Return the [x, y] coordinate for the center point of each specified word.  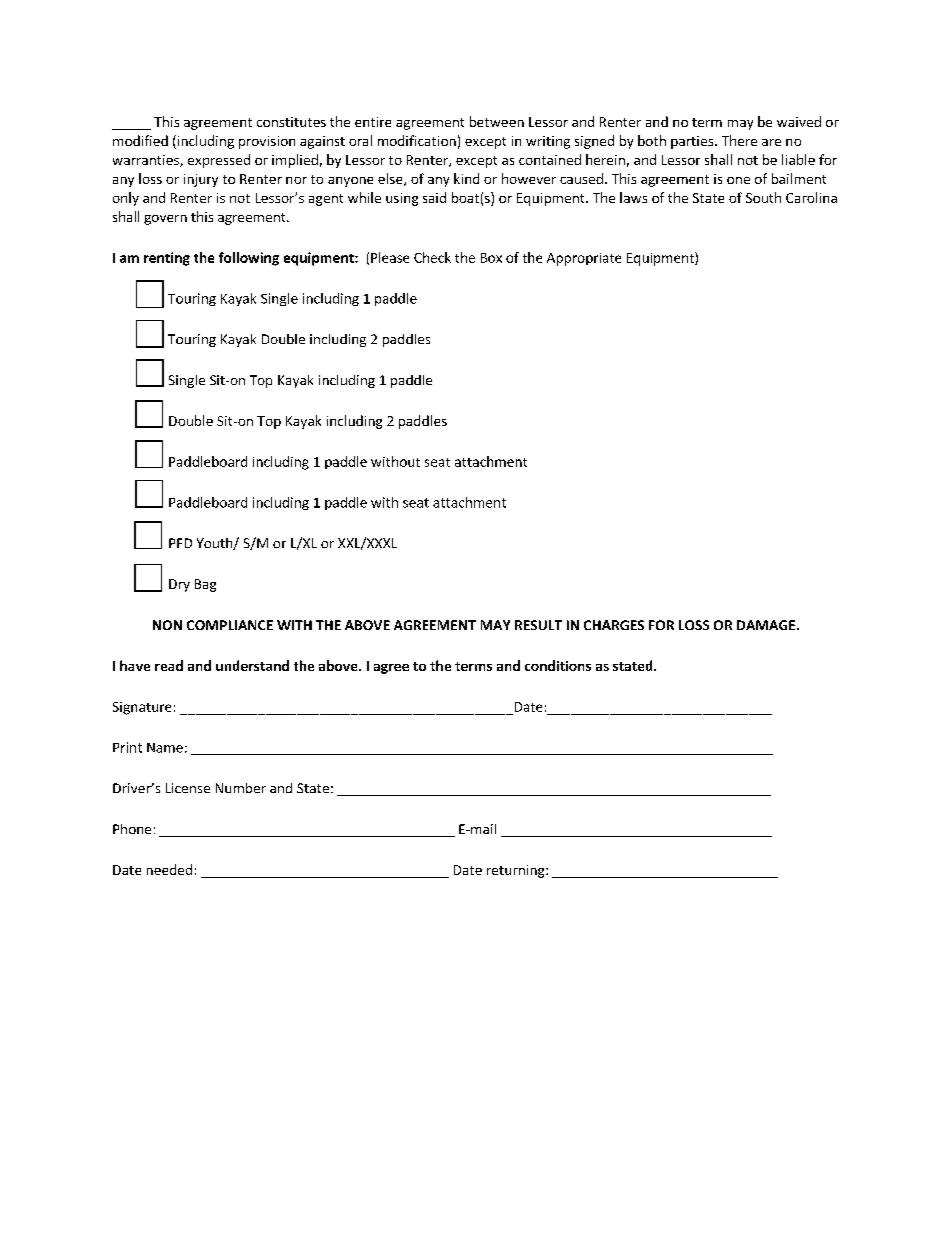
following [249, 259]
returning [517, 871]
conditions [558, 665]
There [739, 140]
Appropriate [584, 259]
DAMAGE [767, 625]
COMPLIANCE [230, 625]
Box [491, 258]
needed [169, 869]
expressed [219, 161]
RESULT [538, 625]
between [497, 121]
